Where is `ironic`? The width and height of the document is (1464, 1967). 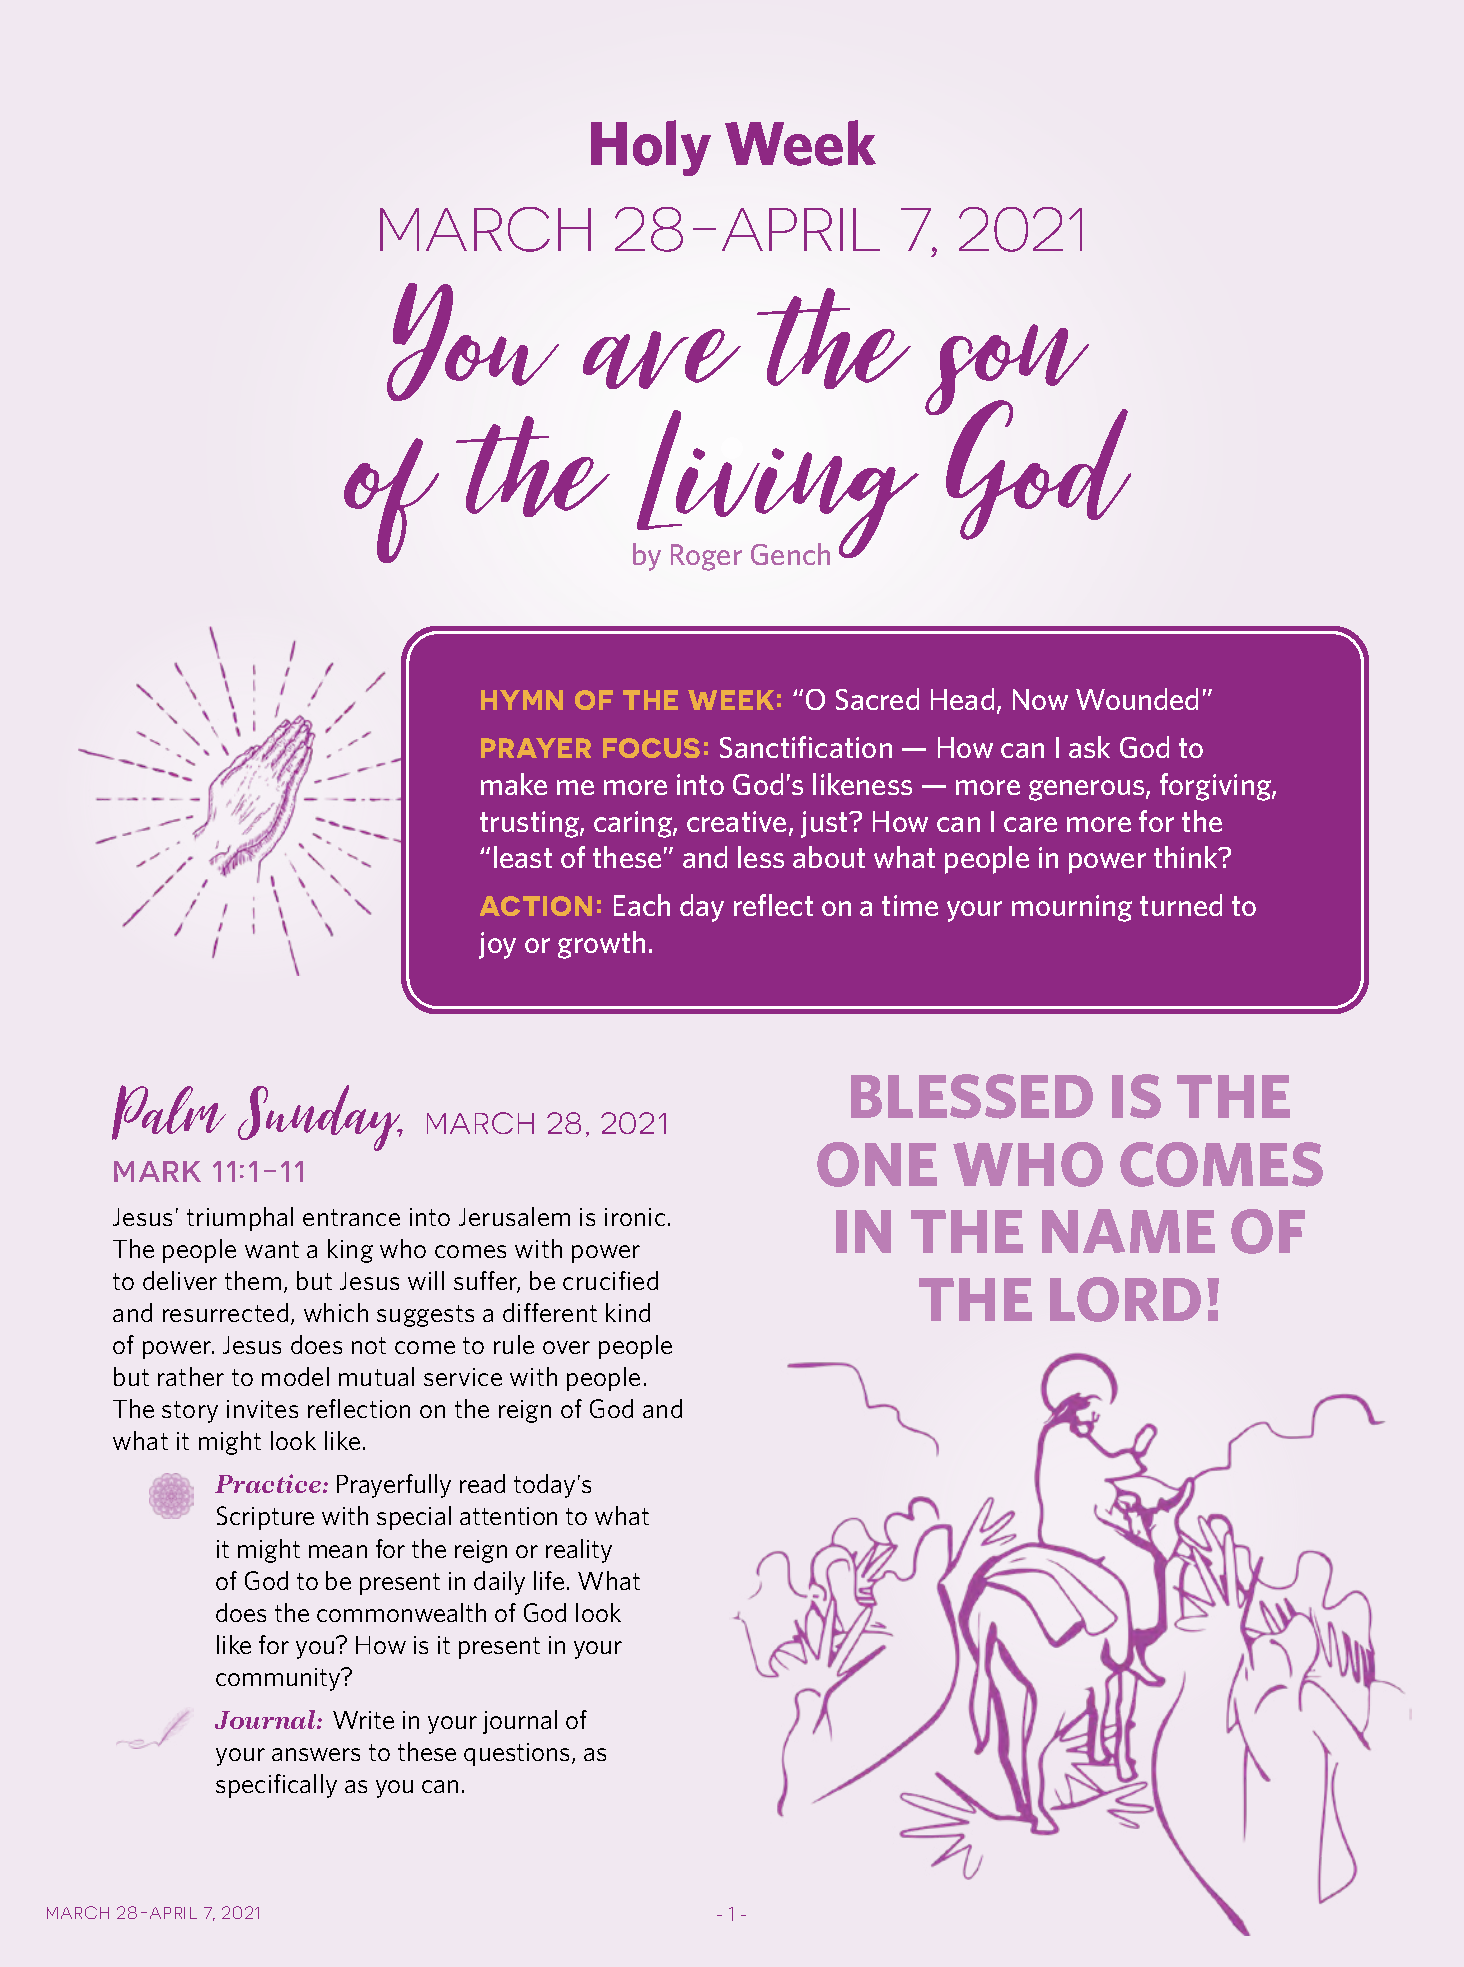
ironic is located at coordinates (635, 1217).
